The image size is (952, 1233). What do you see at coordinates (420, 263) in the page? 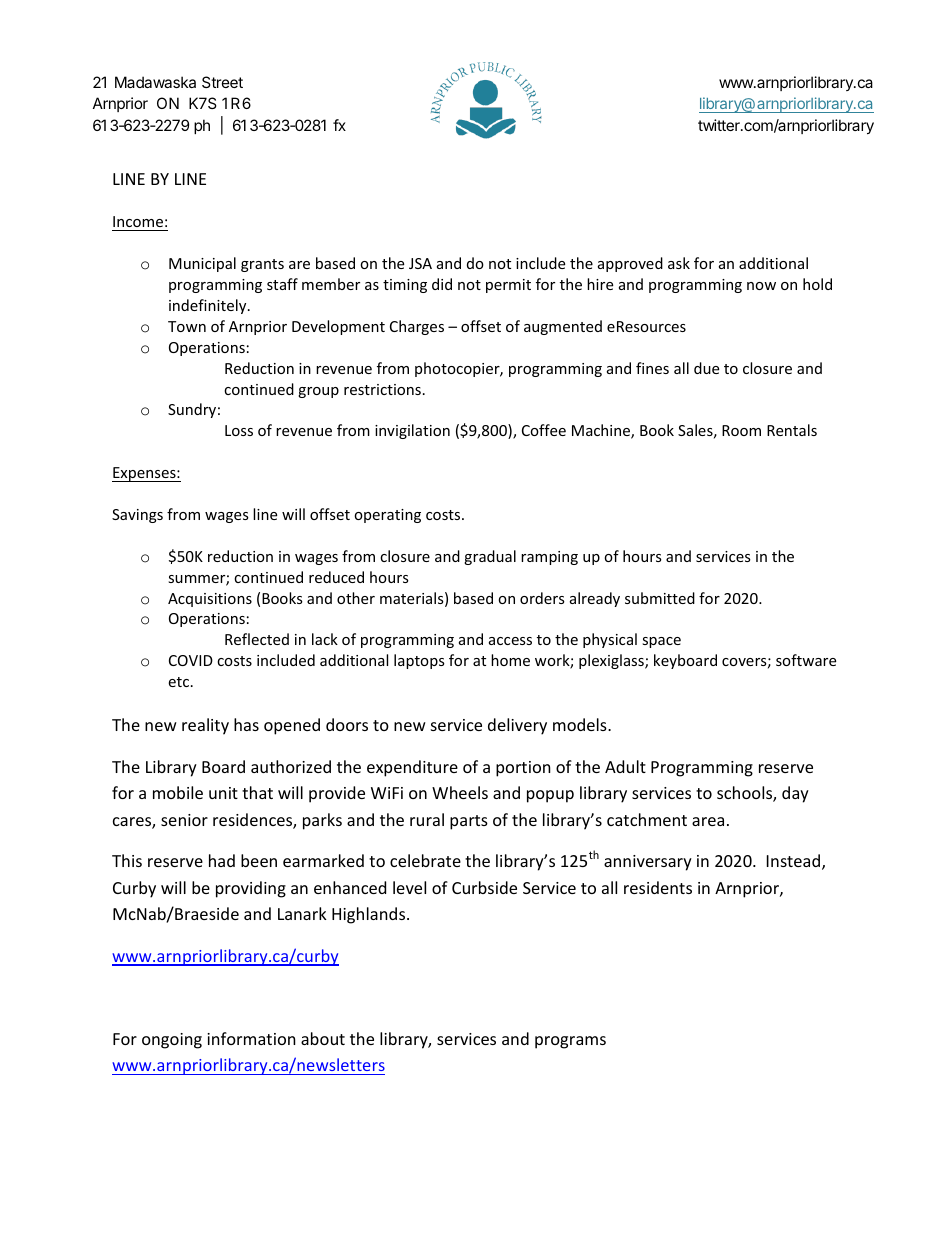
I see `JSA` at bounding box center [420, 263].
